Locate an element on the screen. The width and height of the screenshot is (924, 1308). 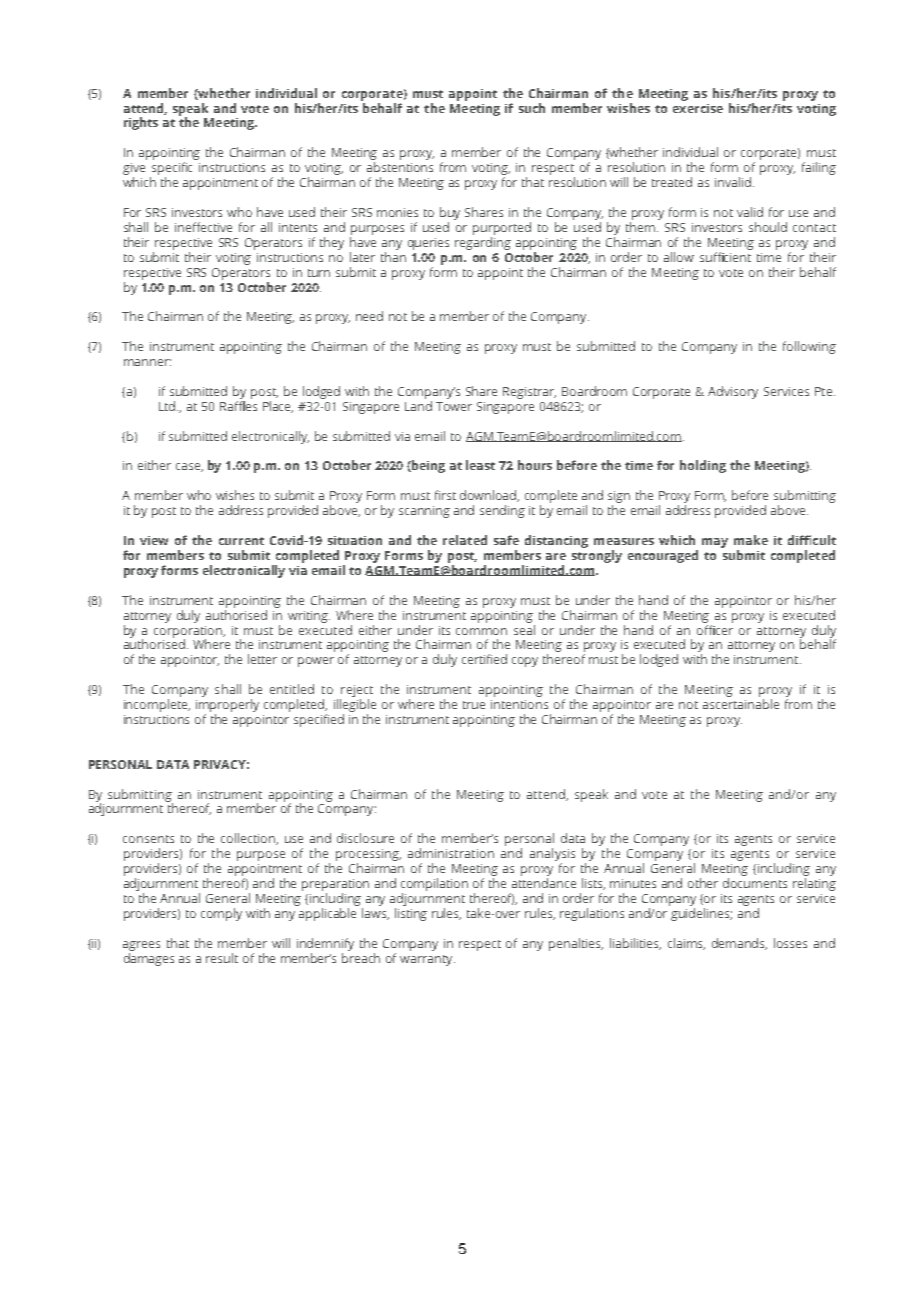
rights is located at coordinates (141, 123).
